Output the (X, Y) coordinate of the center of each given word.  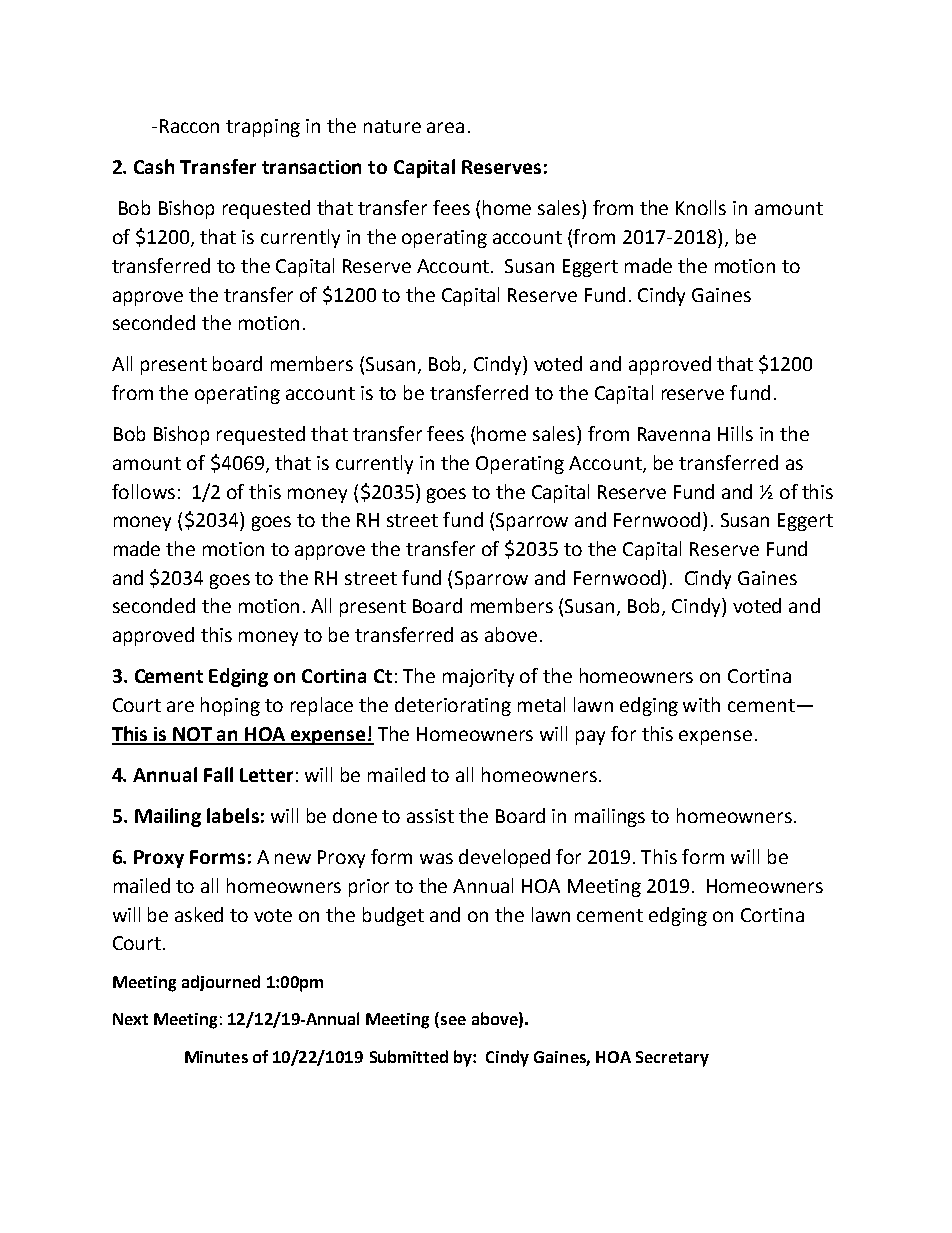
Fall (218, 774)
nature (392, 126)
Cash (154, 166)
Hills (735, 433)
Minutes (216, 1057)
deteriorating (453, 706)
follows (143, 491)
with (701, 704)
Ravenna (674, 434)
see (453, 1020)
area (445, 127)
